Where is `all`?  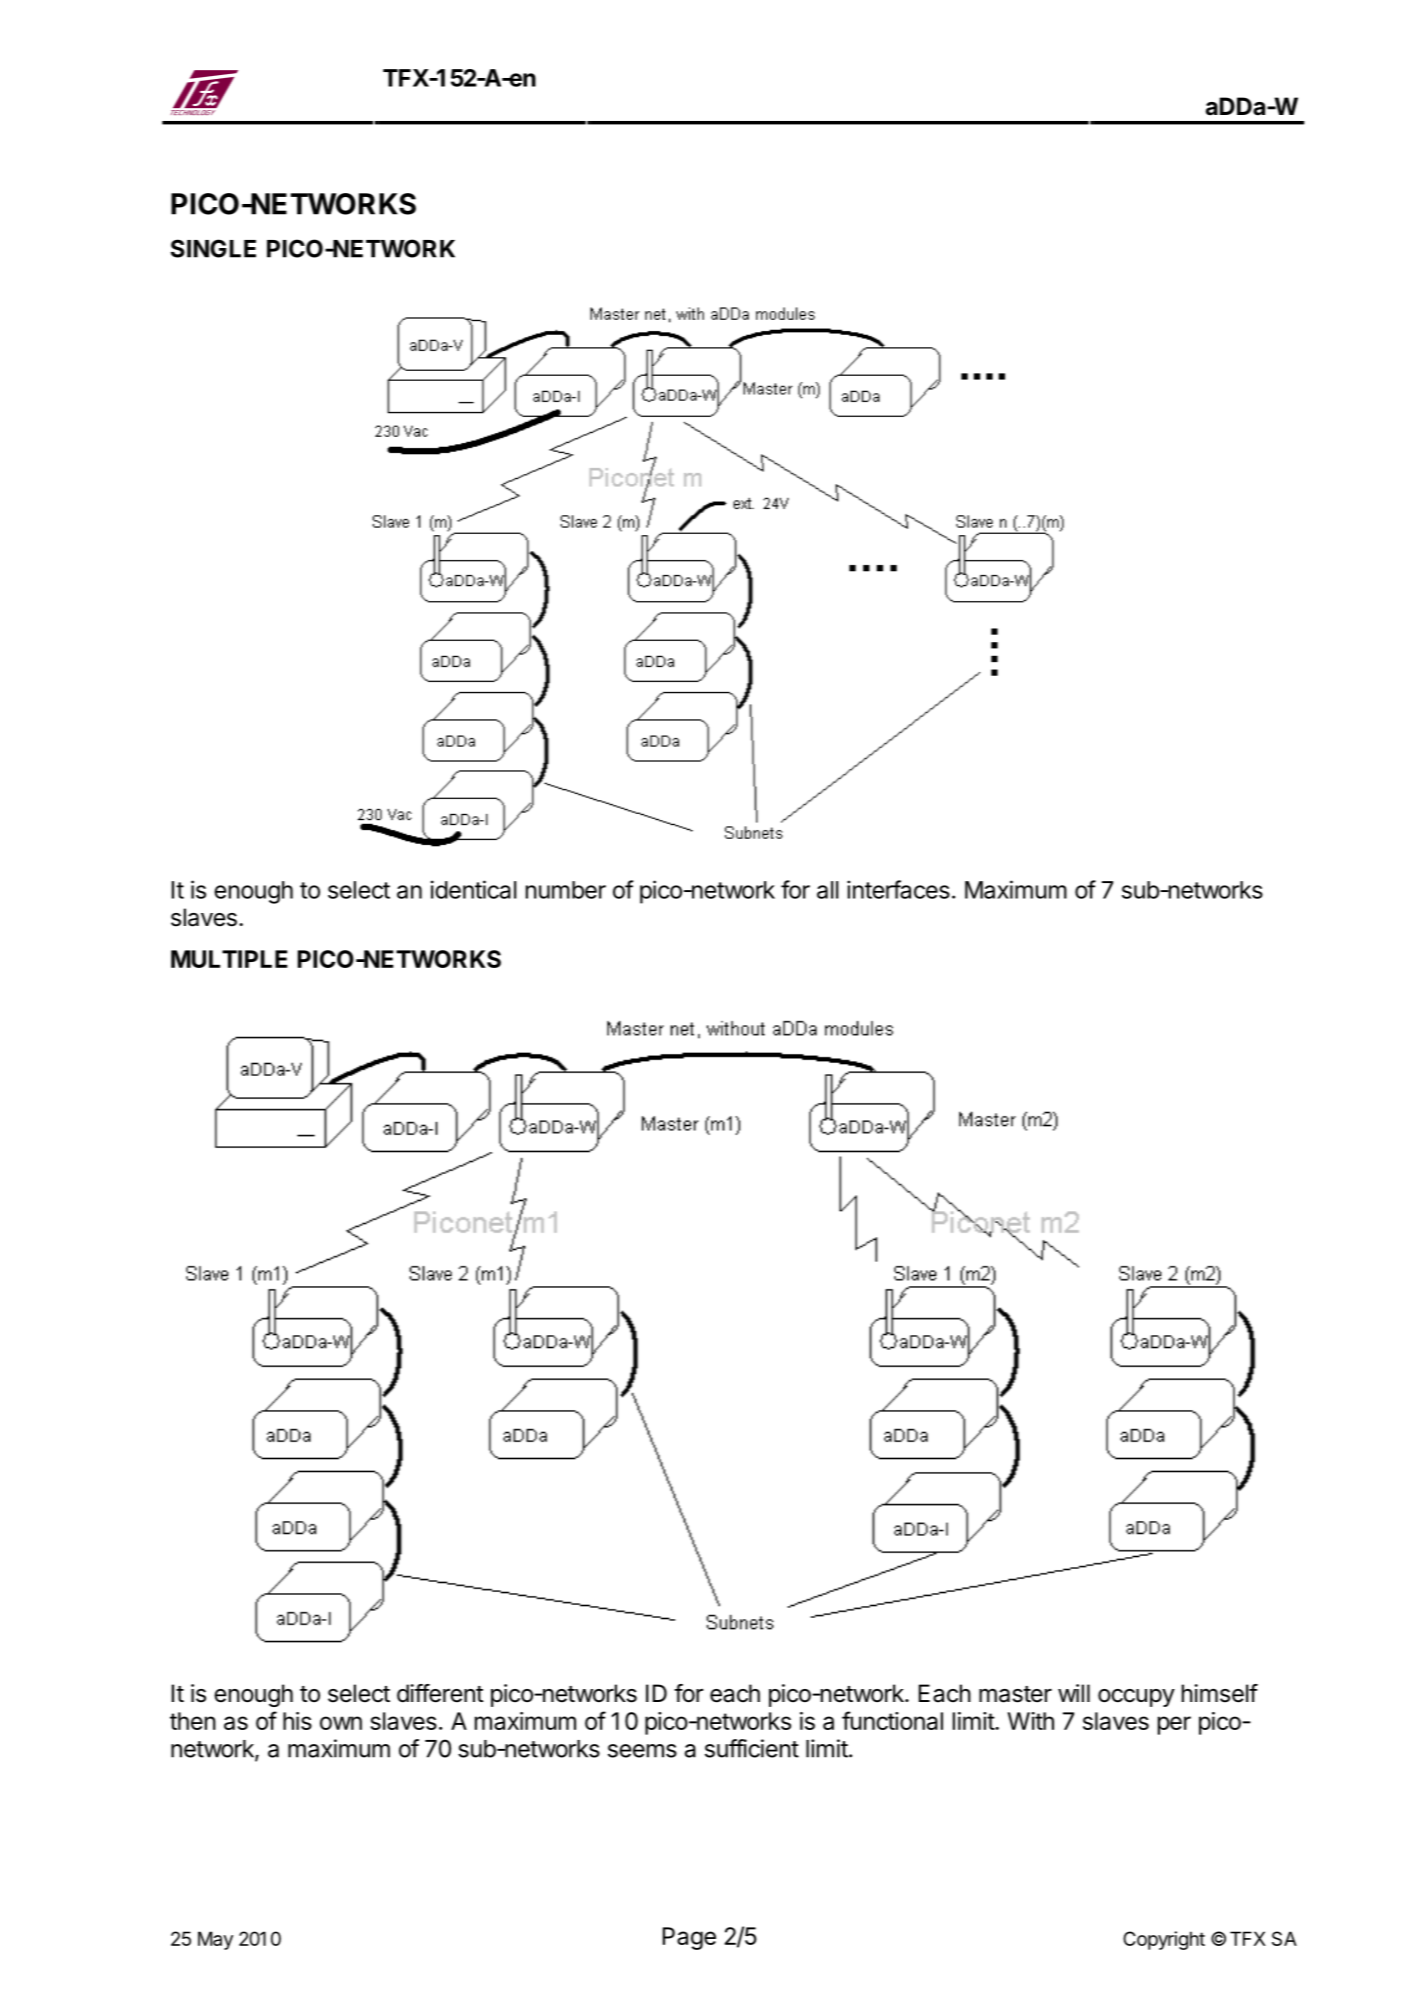
all is located at coordinates (827, 890).
